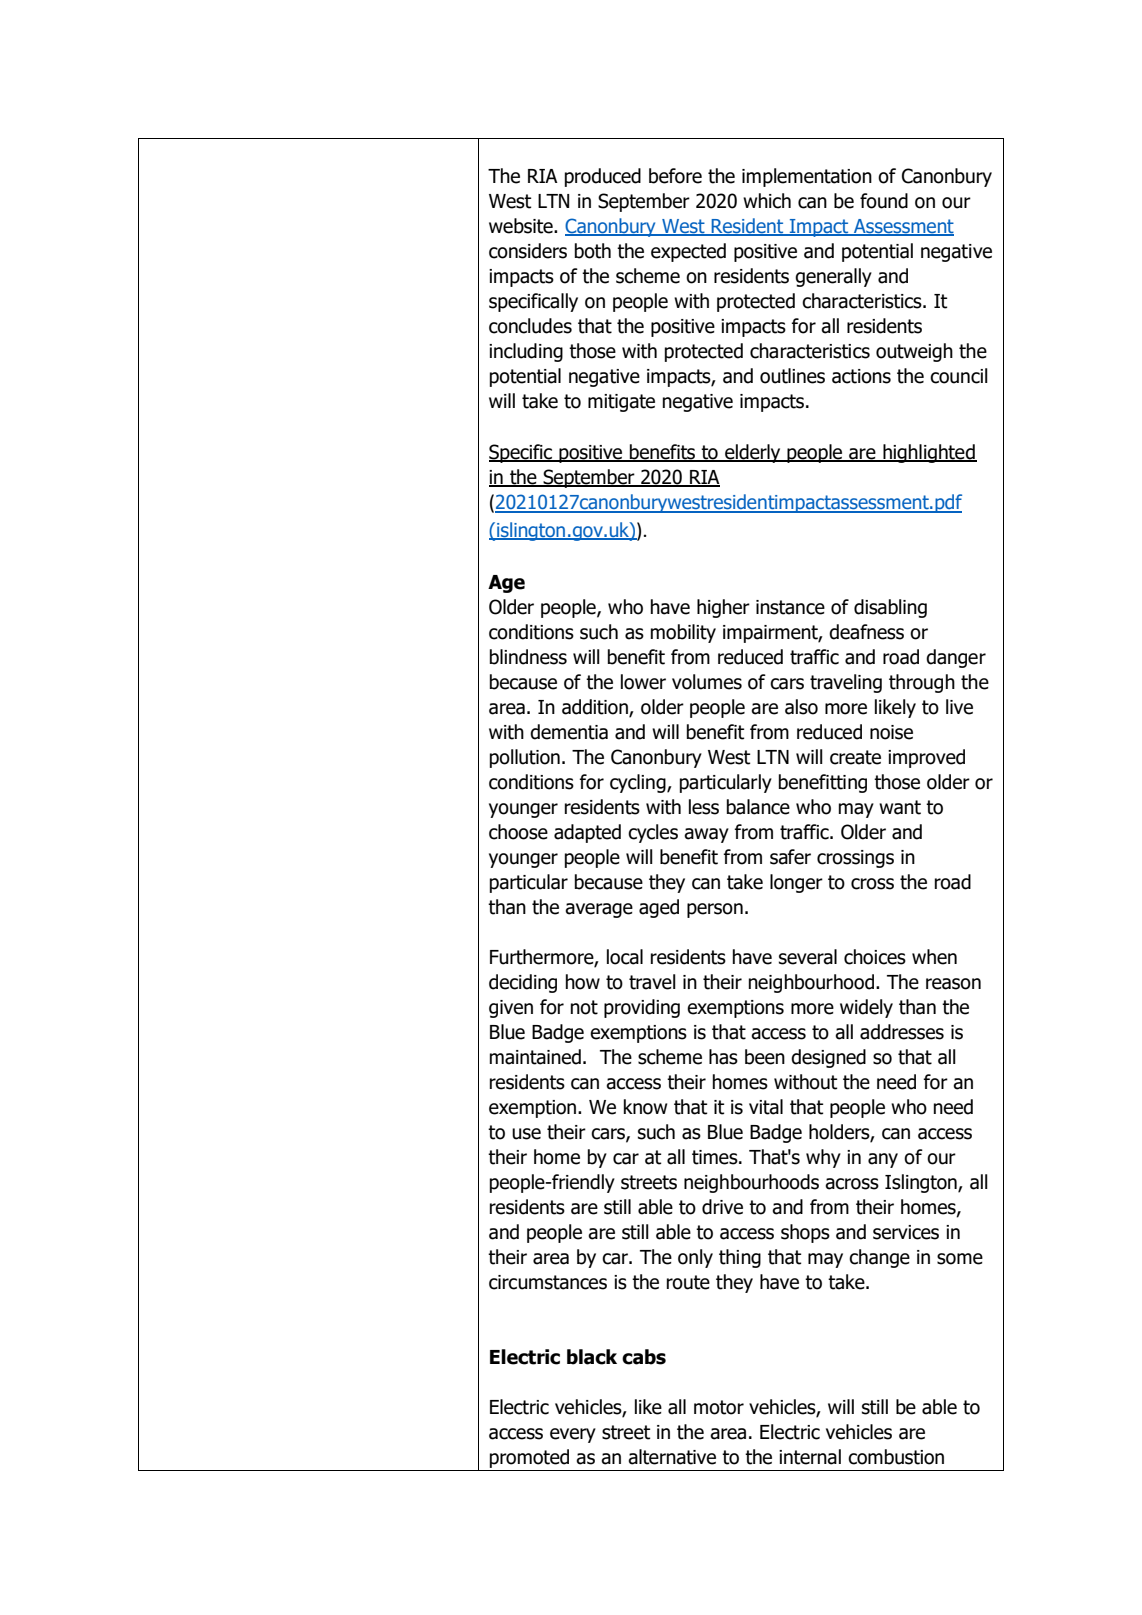 This screenshot has height=1615, width=1142. Describe the element at coordinates (758, 807) in the screenshot. I see `balance` at that location.
